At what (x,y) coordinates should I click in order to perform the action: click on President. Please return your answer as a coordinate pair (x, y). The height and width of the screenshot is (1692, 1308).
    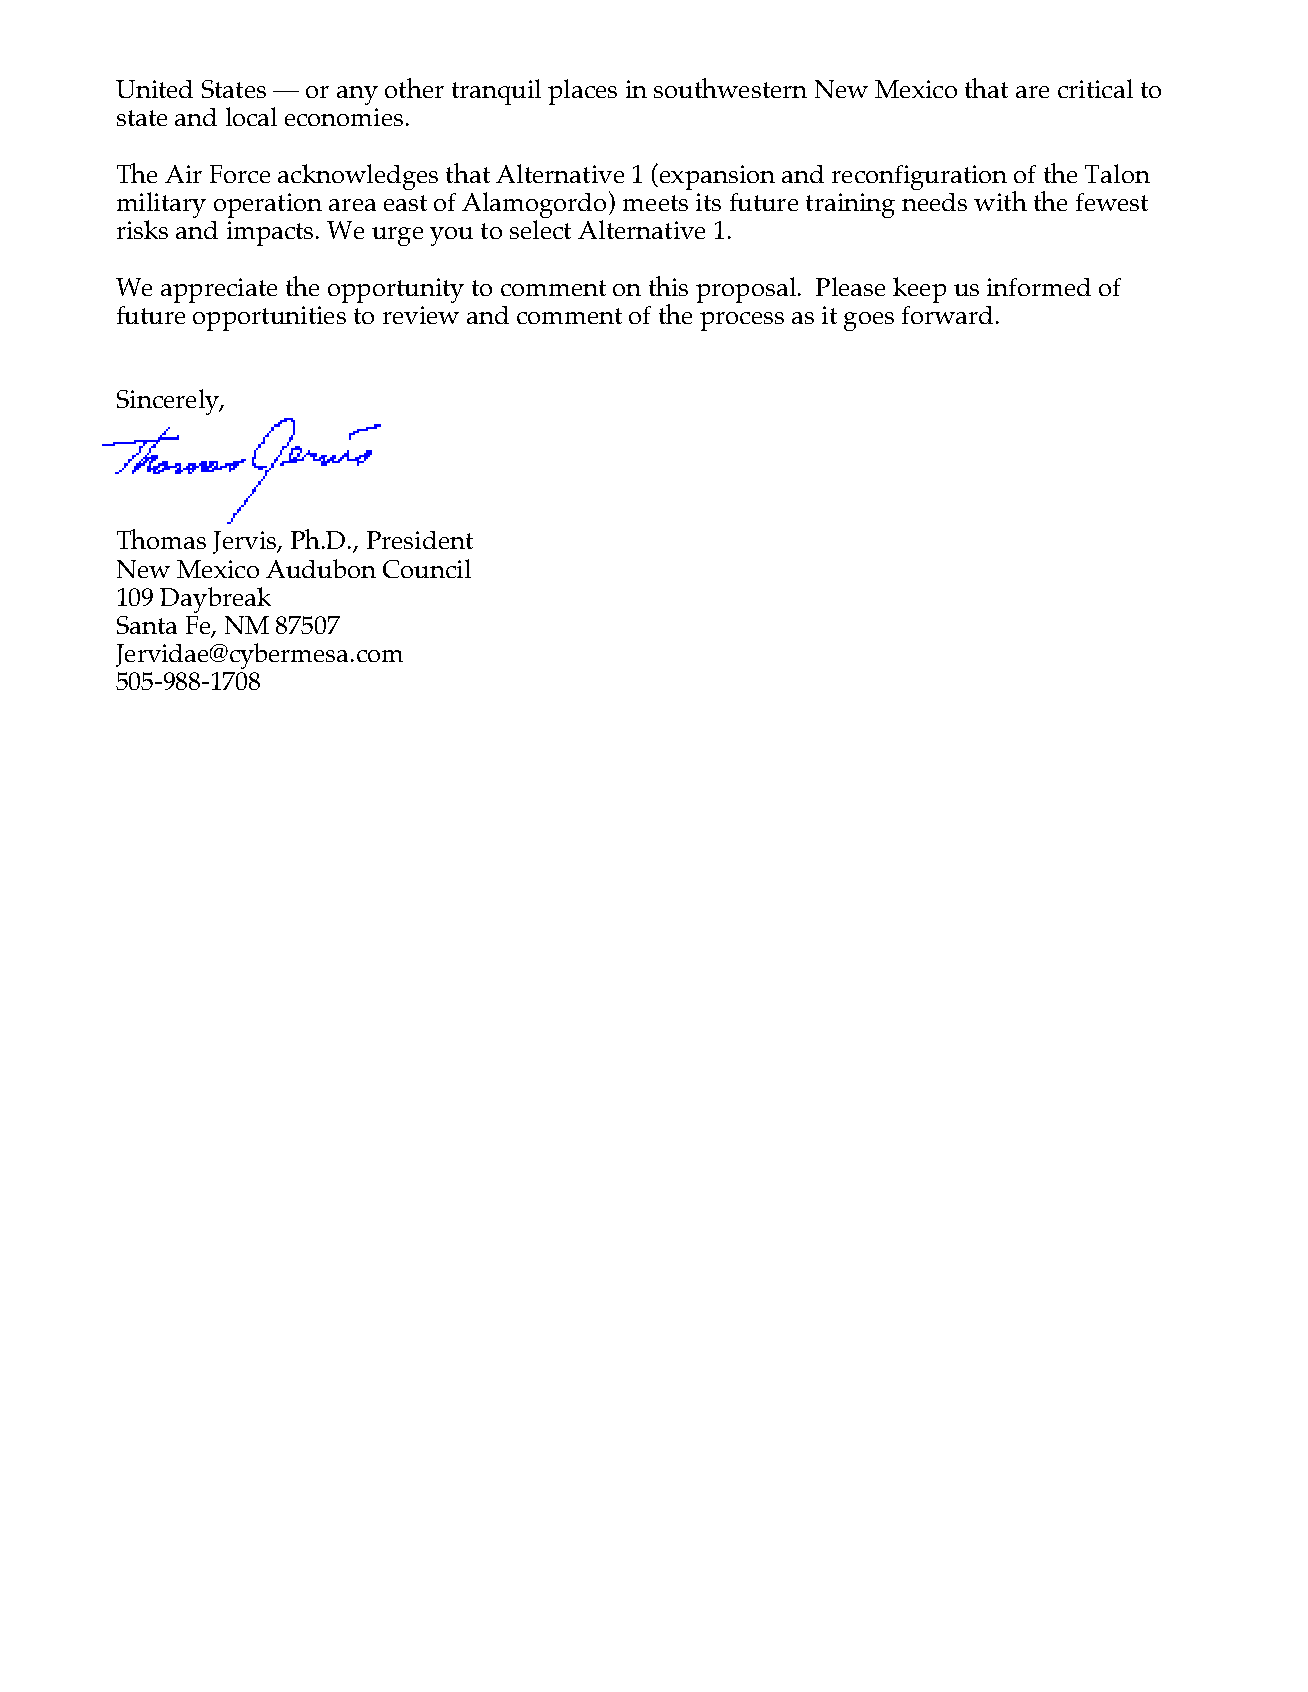
    Looking at the image, I should click on (420, 540).
